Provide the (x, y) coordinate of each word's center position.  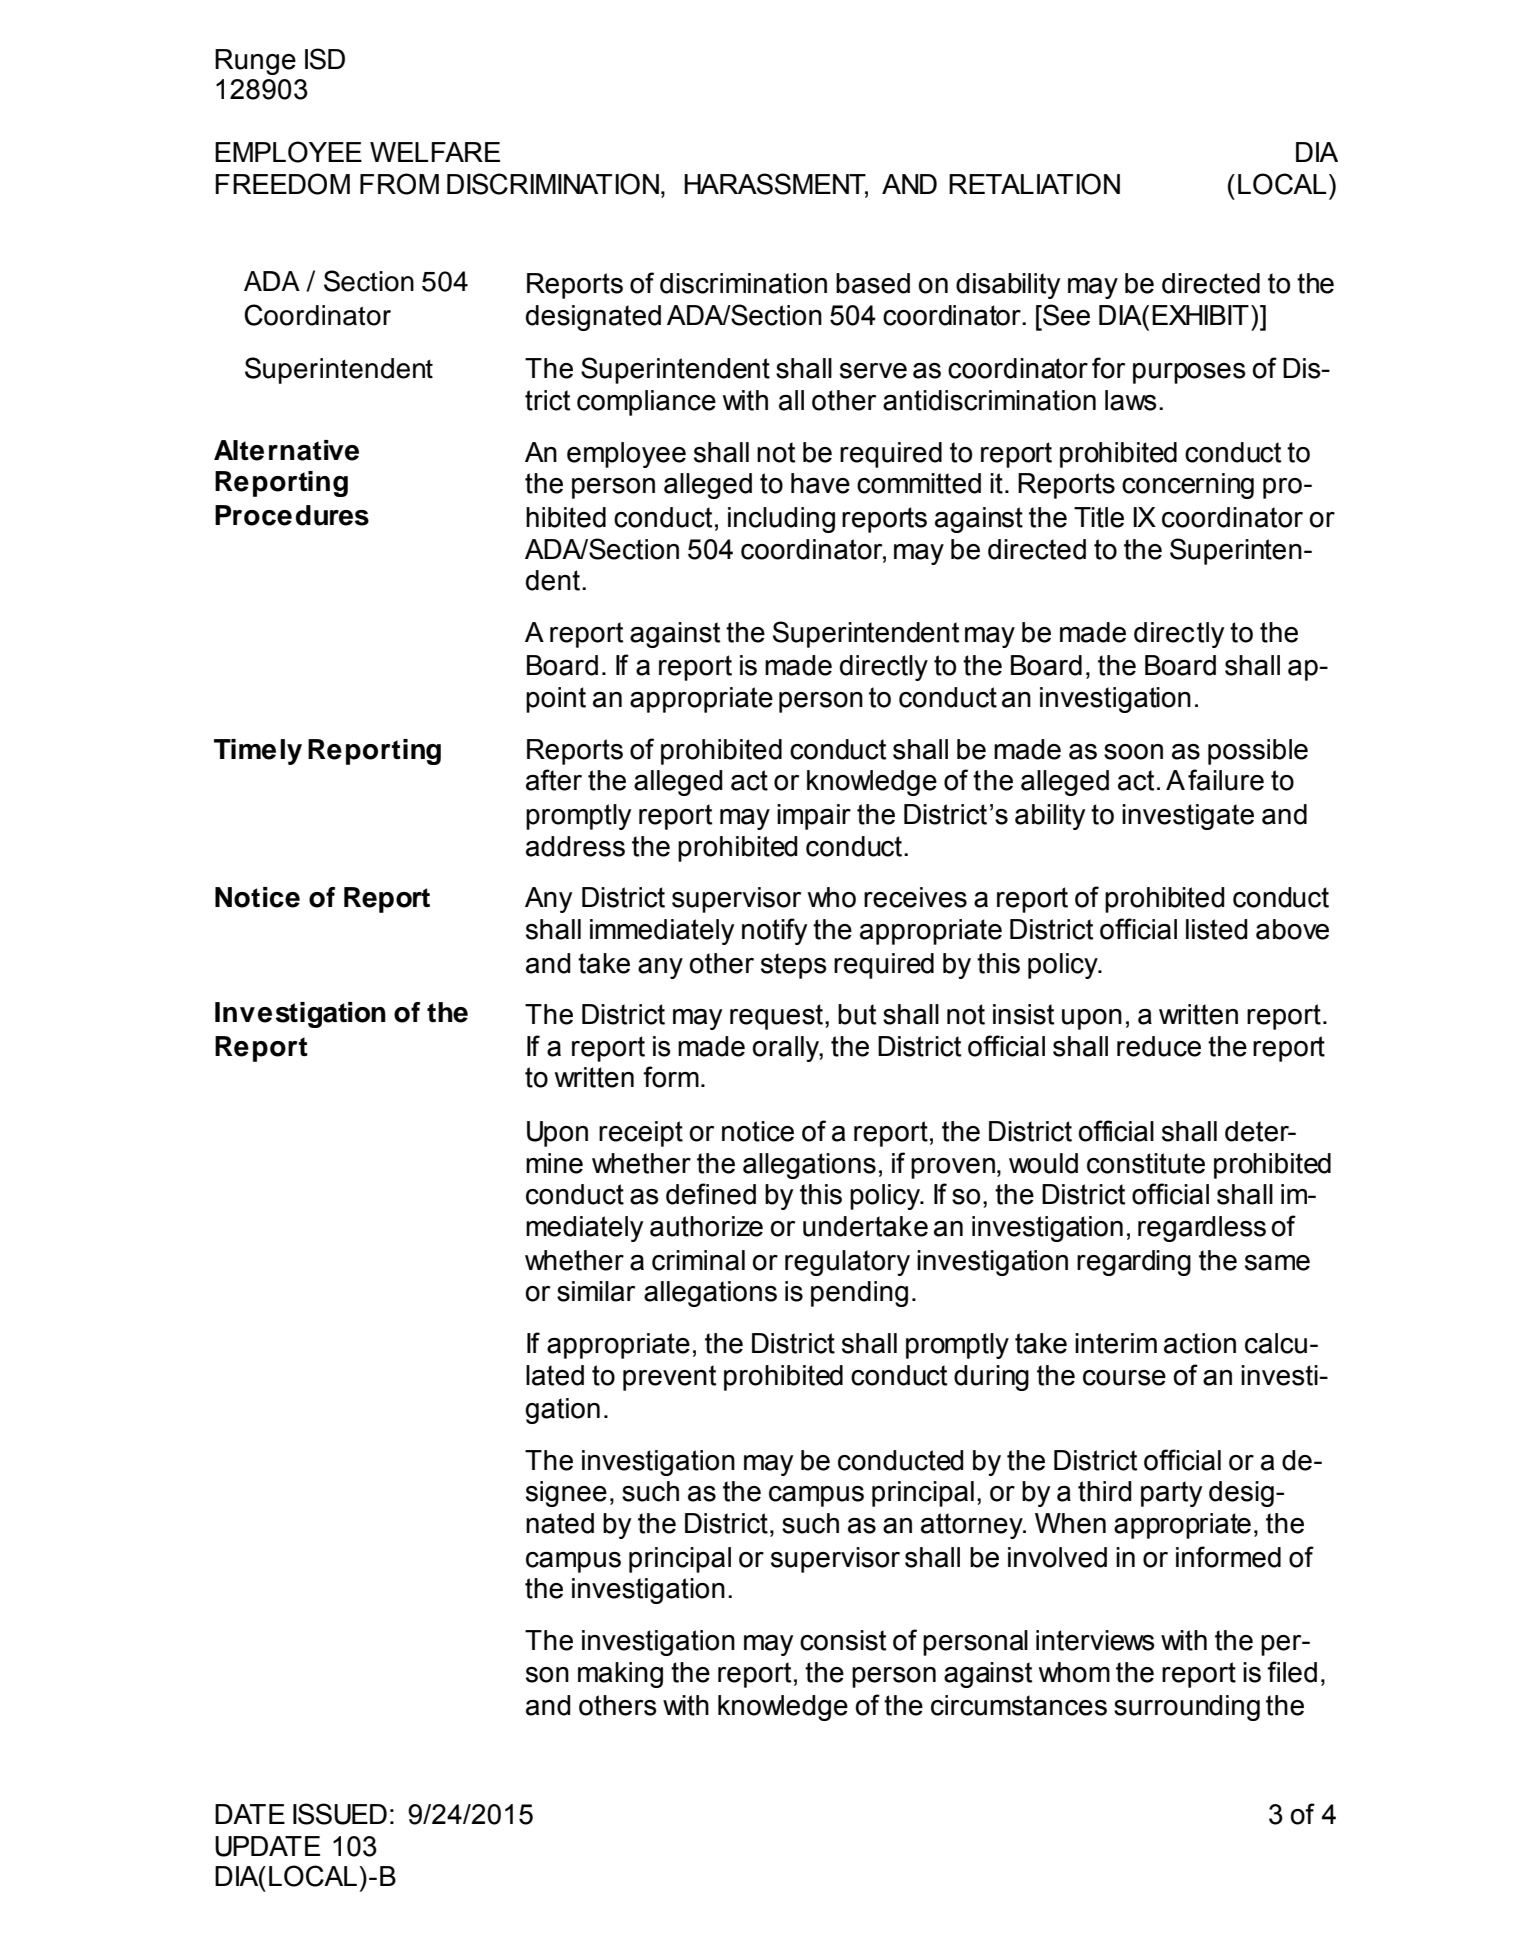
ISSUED (340, 1814)
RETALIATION (1034, 184)
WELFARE (435, 152)
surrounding (1187, 1708)
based (873, 283)
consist (843, 1640)
